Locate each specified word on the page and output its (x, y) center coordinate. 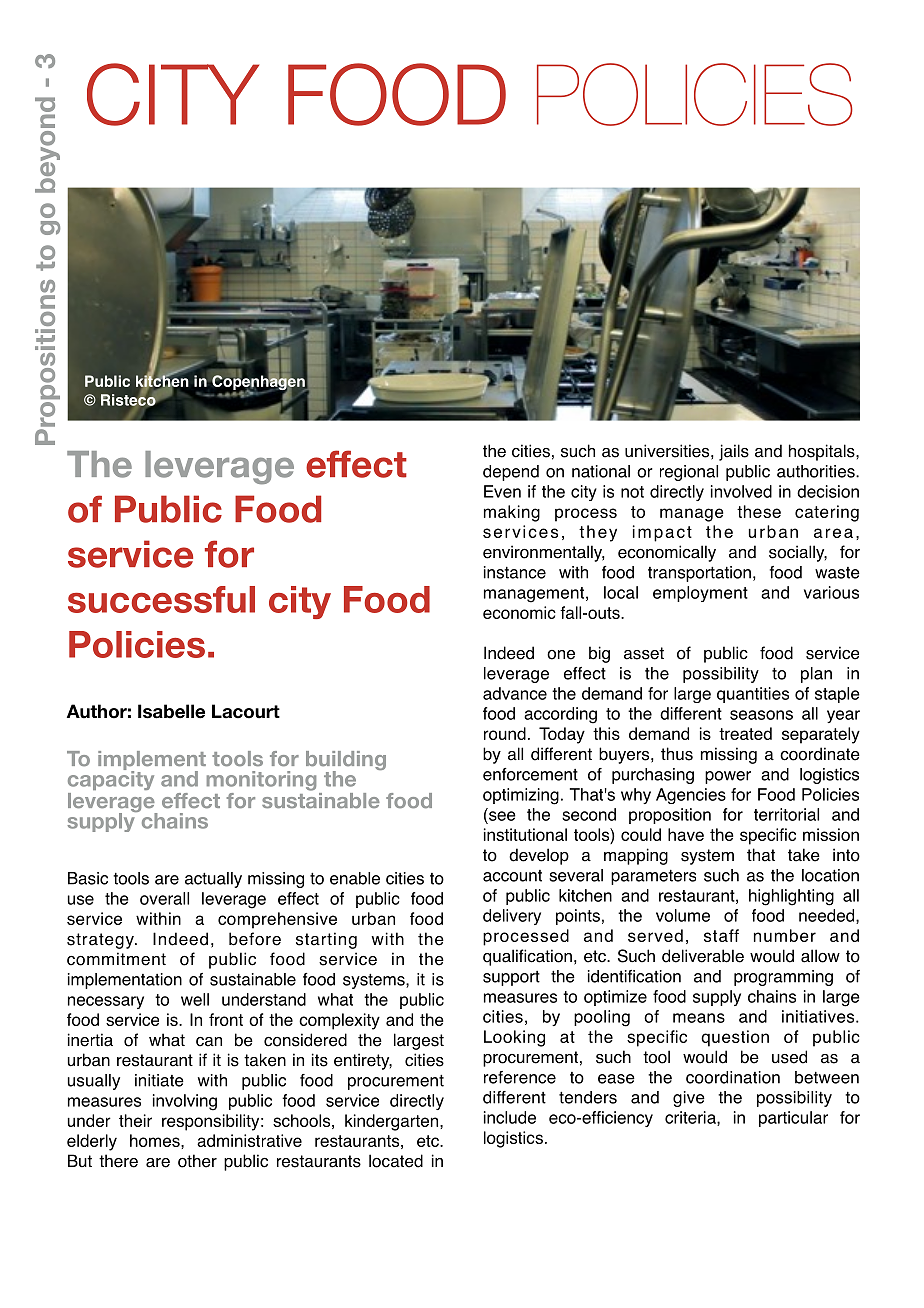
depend (511, 473)
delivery (512, 917)
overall (164, 898)
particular (793, 1119)
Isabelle (171, 711)
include (510, 1117)
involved (741, 491)
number (785, 935)
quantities (753, 695)
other (197, 1161)
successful (161, 599)
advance (515, 693)
